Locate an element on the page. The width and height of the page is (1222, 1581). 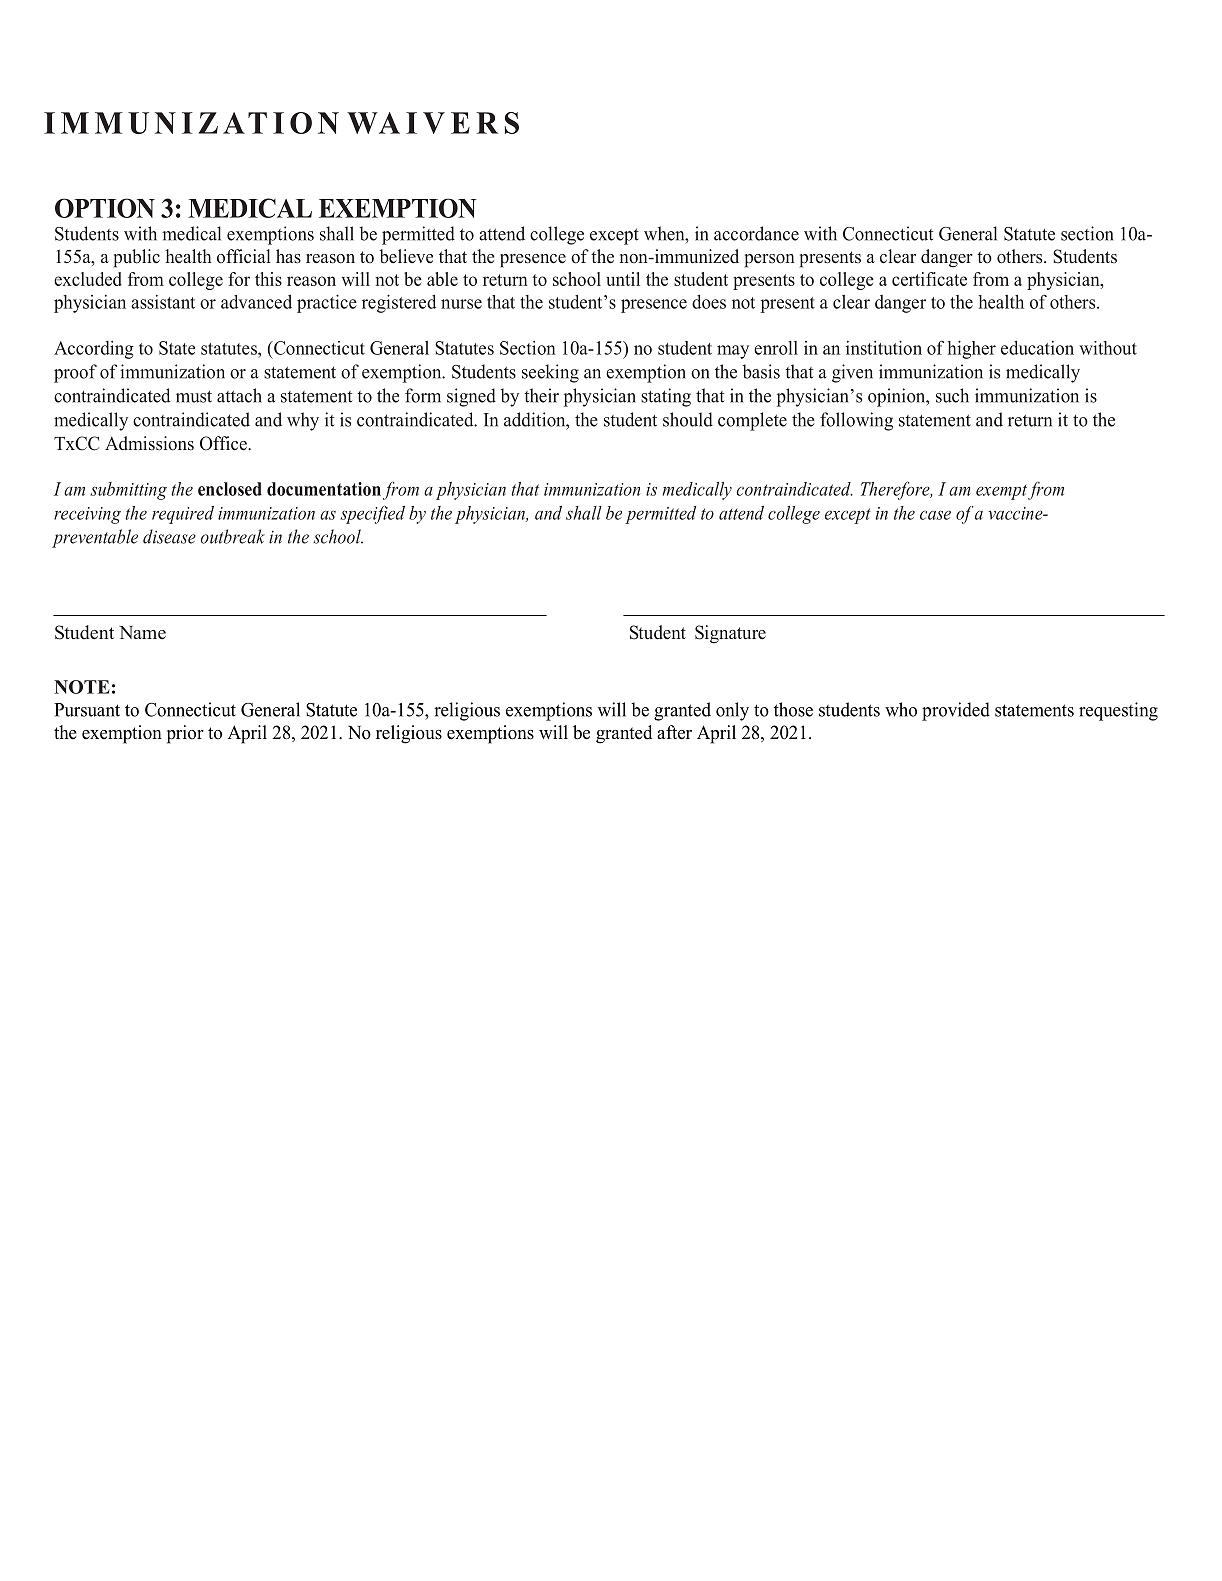
must is located at coordinates (194, 396).
